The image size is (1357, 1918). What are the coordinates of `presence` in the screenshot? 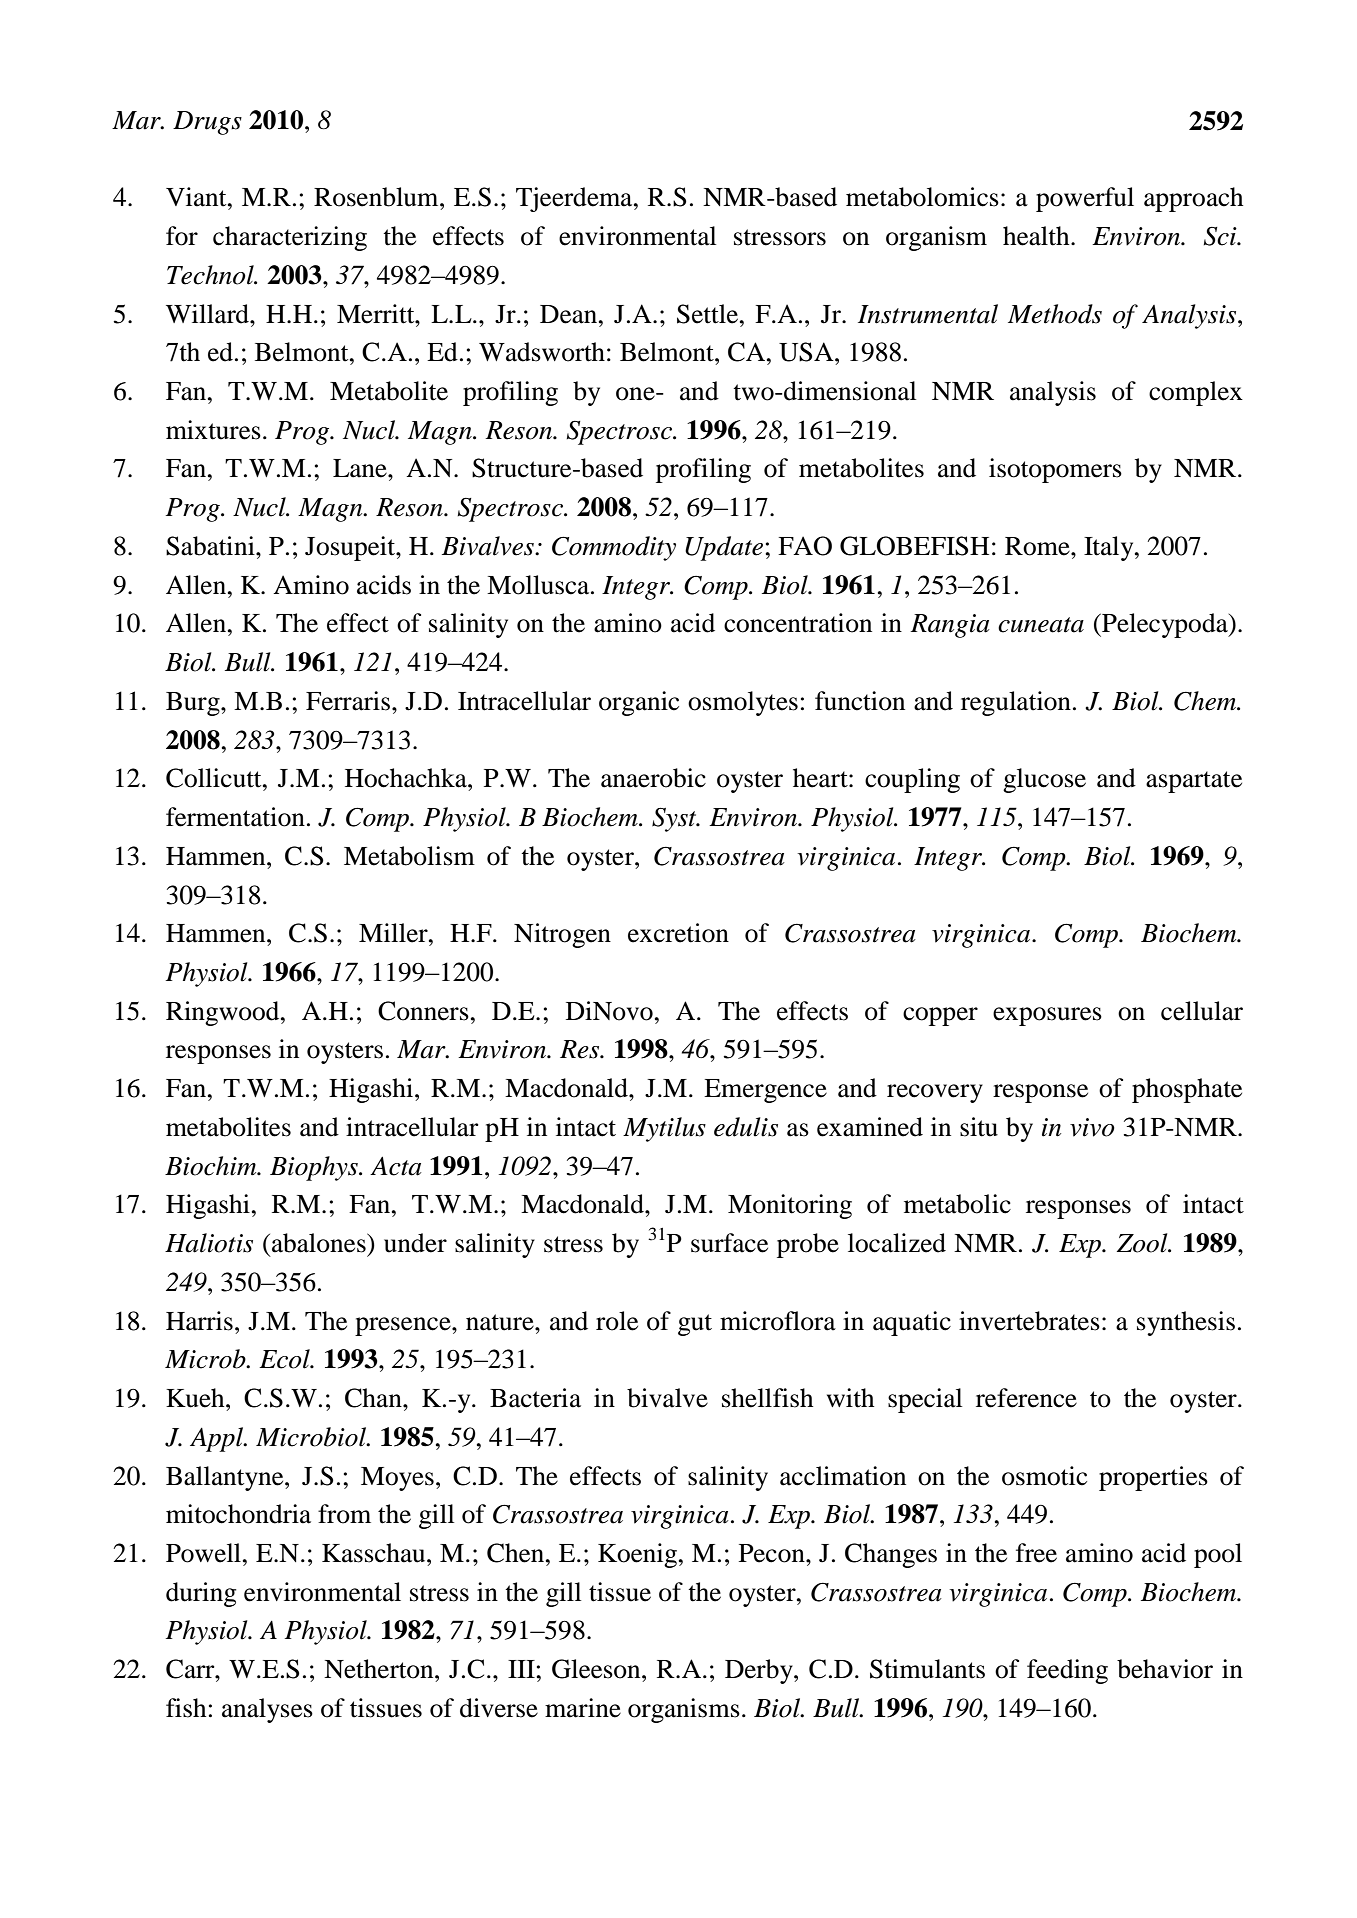 It's located at (404, 1326).
